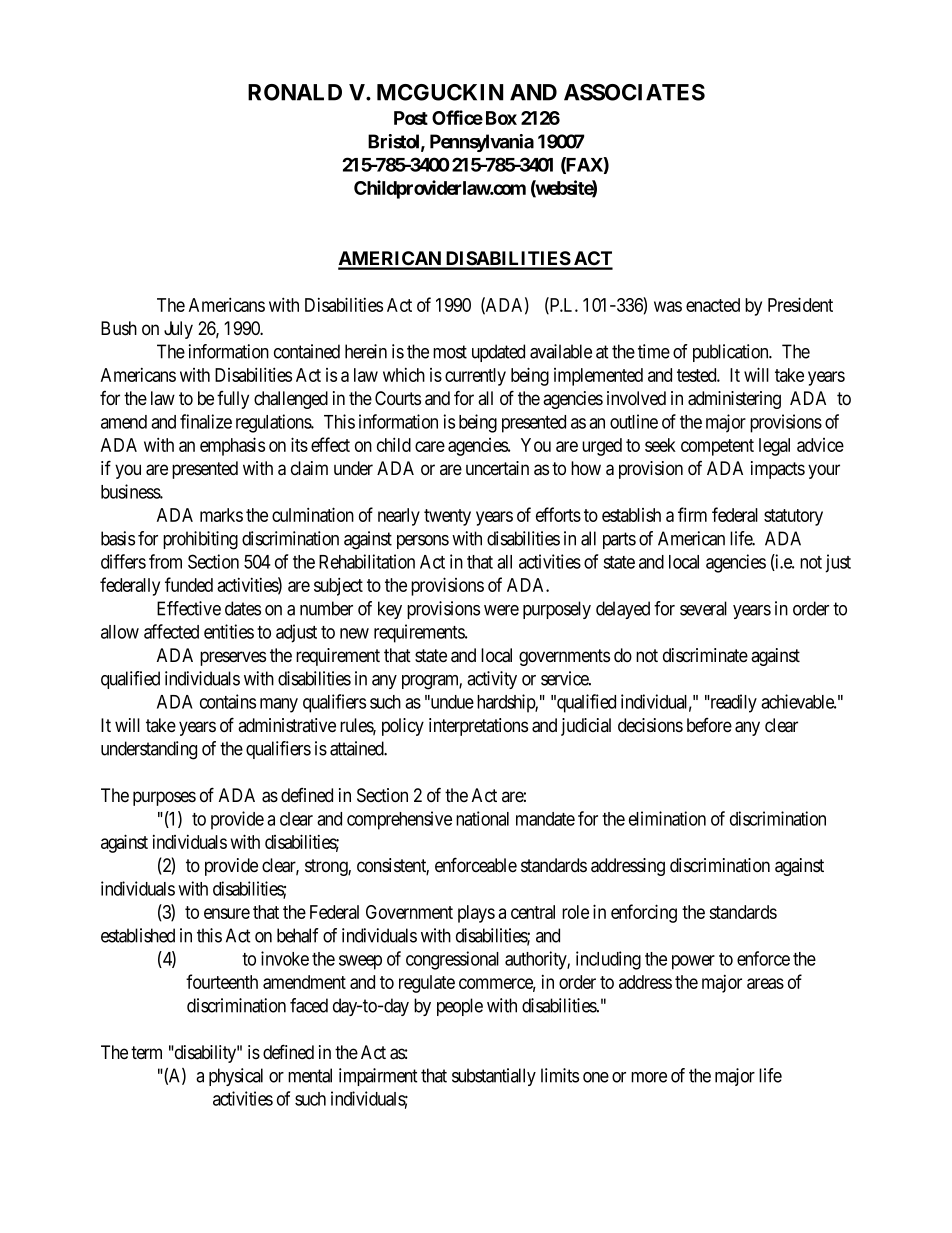  What do you see at coordinates (295, 92) in the screenshot?
I see `RONALD` at bounding box center [295, 92].
